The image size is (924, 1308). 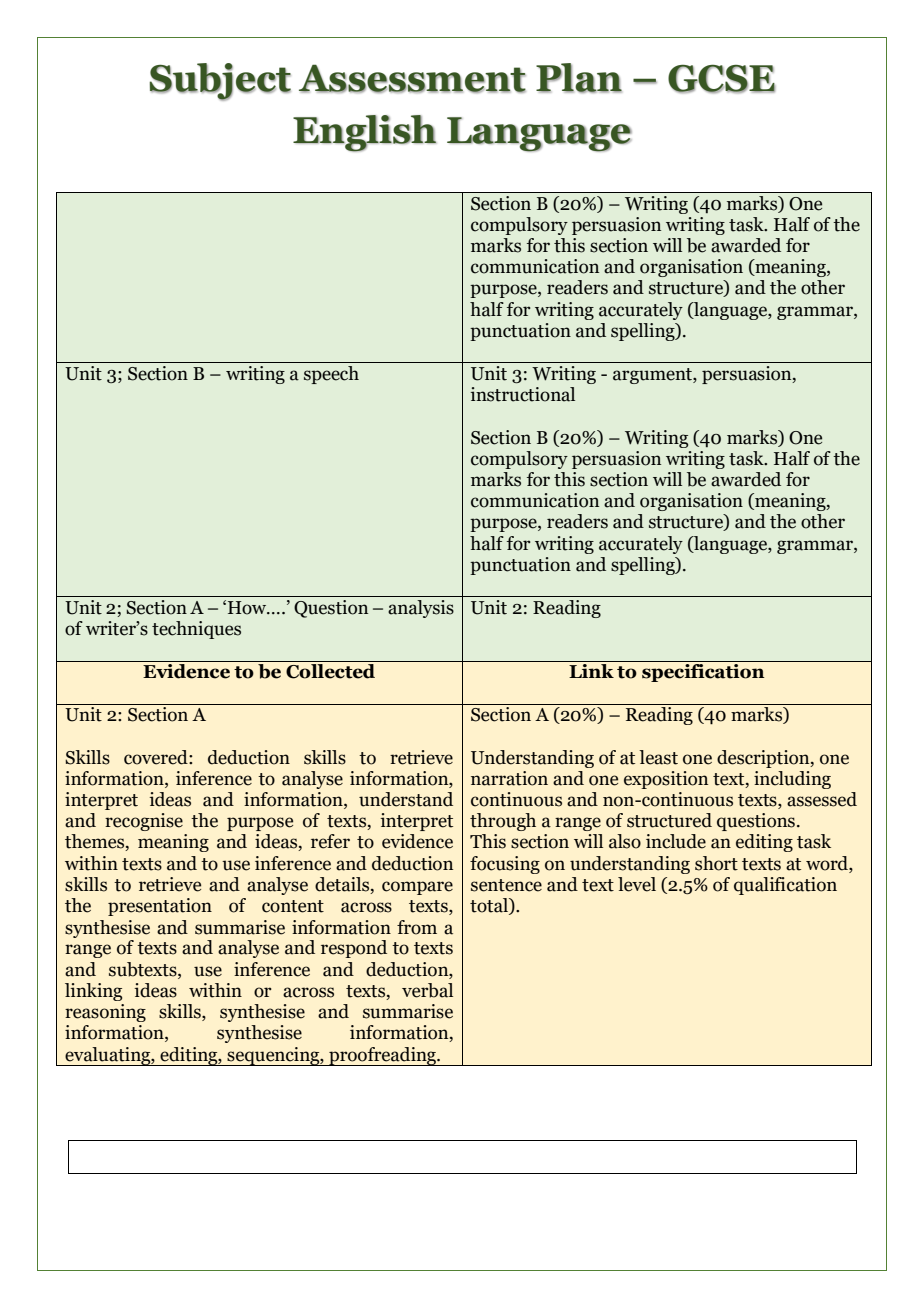 I want to click on analysis, so click(x=421, y=609).
